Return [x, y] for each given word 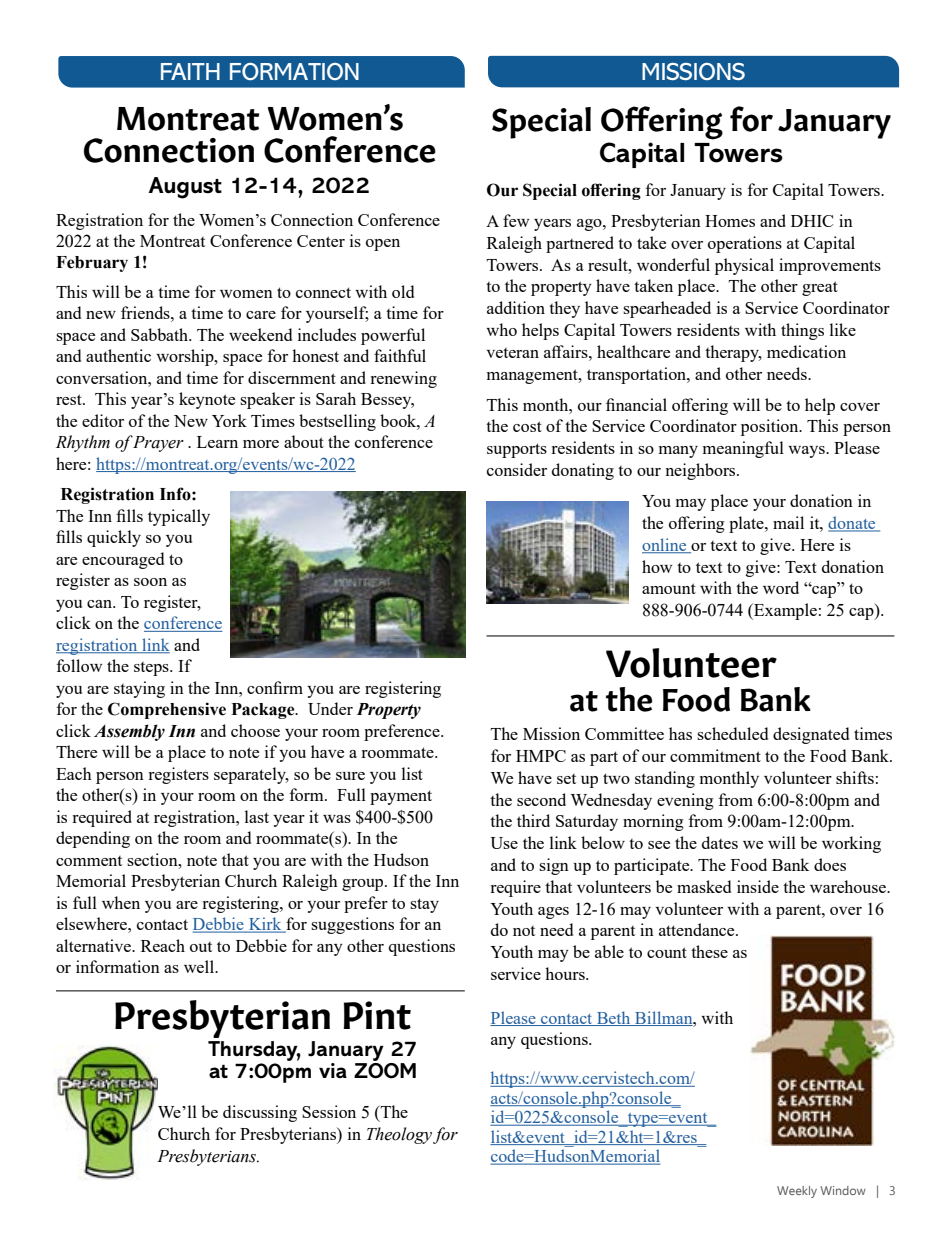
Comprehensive [167, 710]
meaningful [743, 449]
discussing [260, 1113]
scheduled [732, 733]
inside [758, 886]
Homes [730, 221]
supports [517, 450]
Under [330, 708]
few [516, 220]
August [185, 188]
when [121, 902]
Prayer [158, 444]
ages [553, 913]
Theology [399, 1135]
